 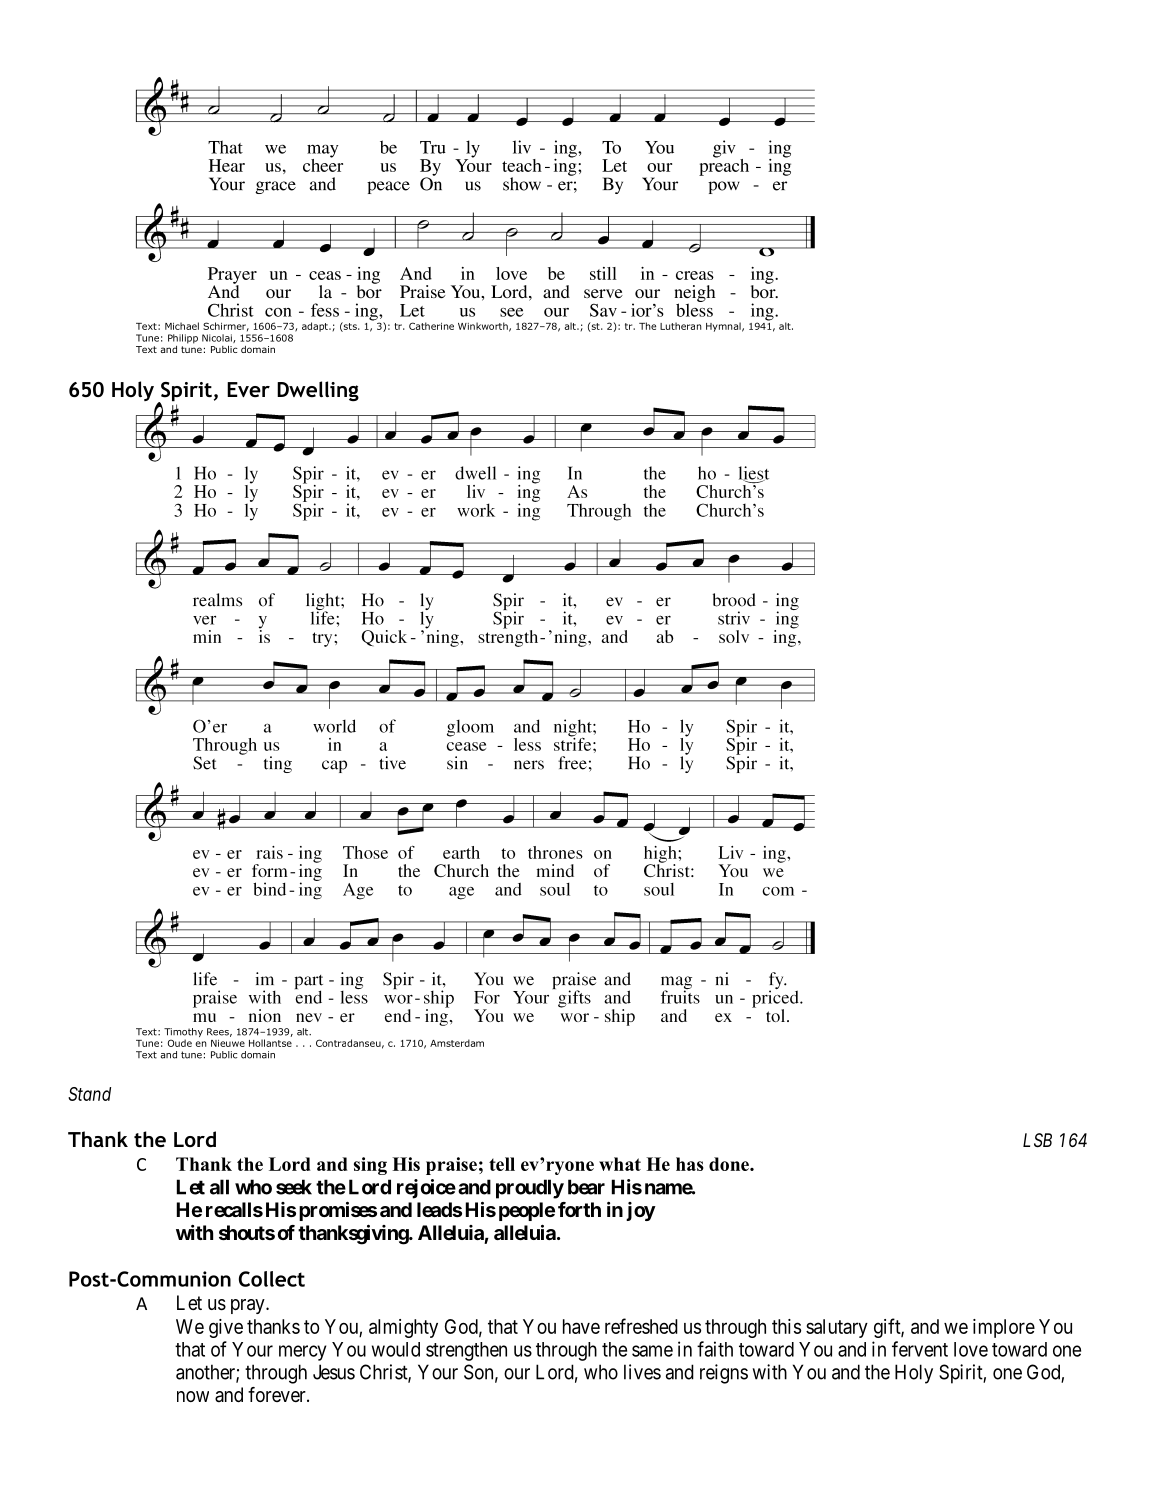 I want to click on Nicolai, so click(x=218, y=338).
